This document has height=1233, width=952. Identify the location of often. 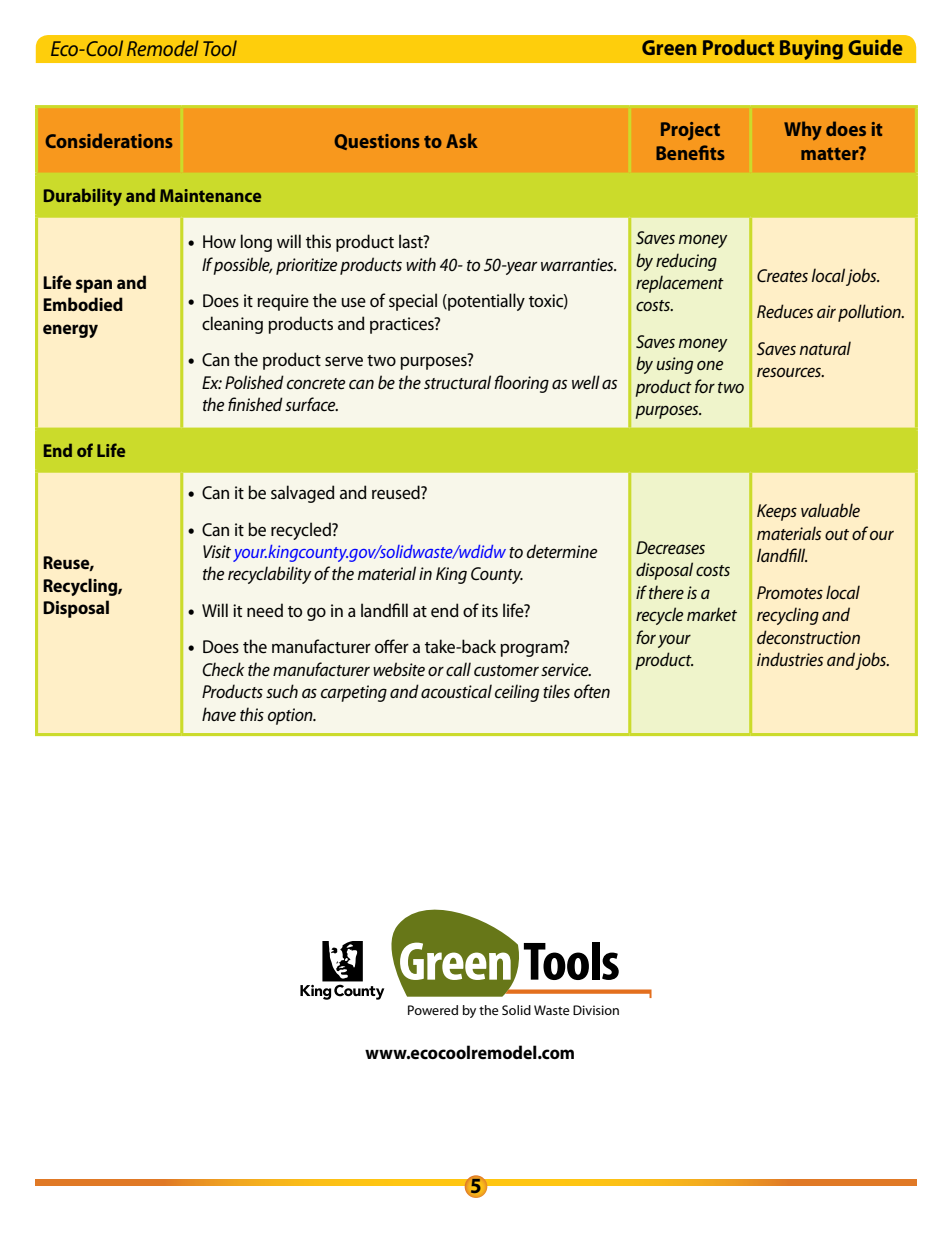
(592, 691).
